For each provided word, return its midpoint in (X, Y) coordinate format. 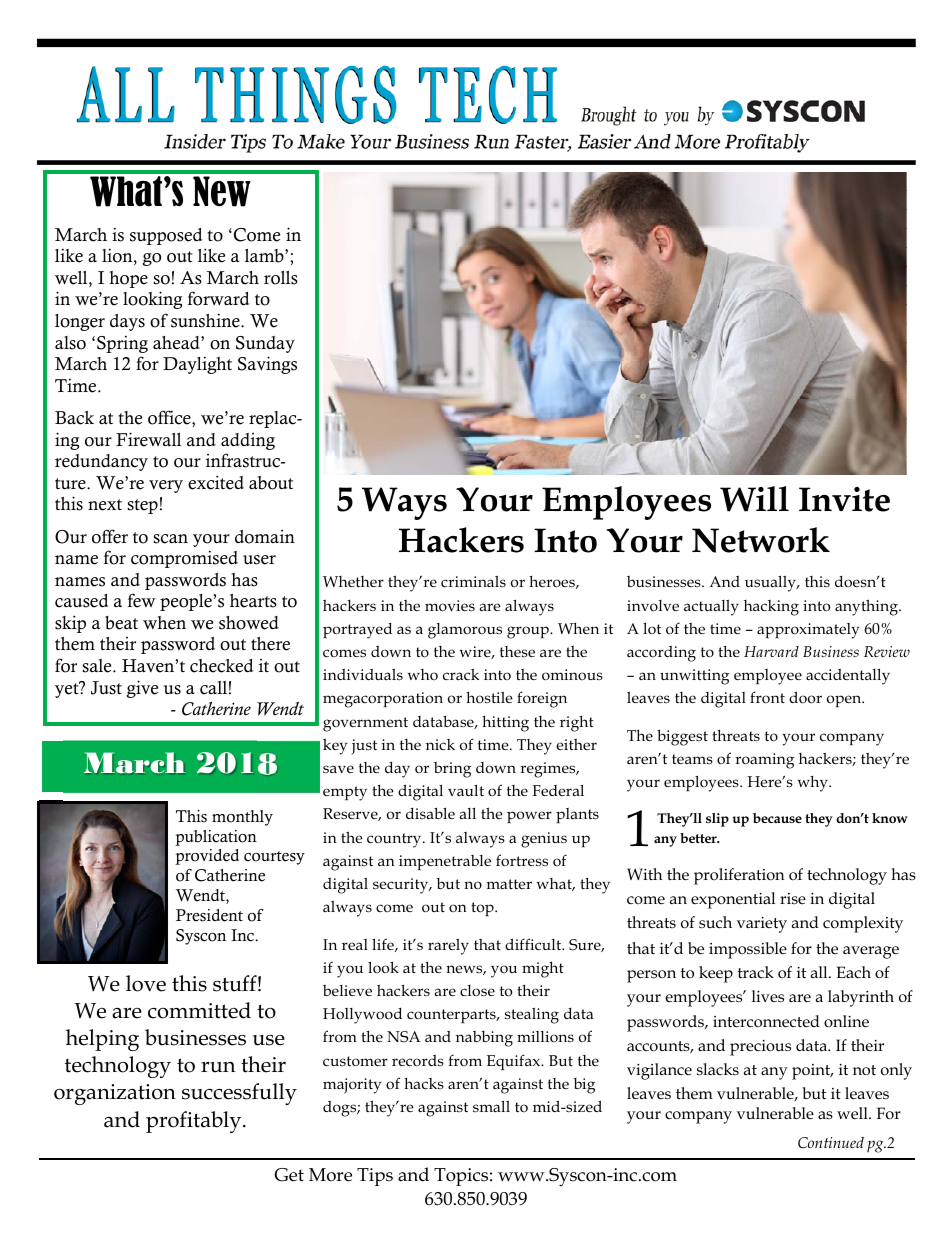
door (805, 697)
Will (754, 499)
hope (129, 279)
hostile (489, 697)
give (142, 689)
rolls (281, 278)
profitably (195, 1122)
